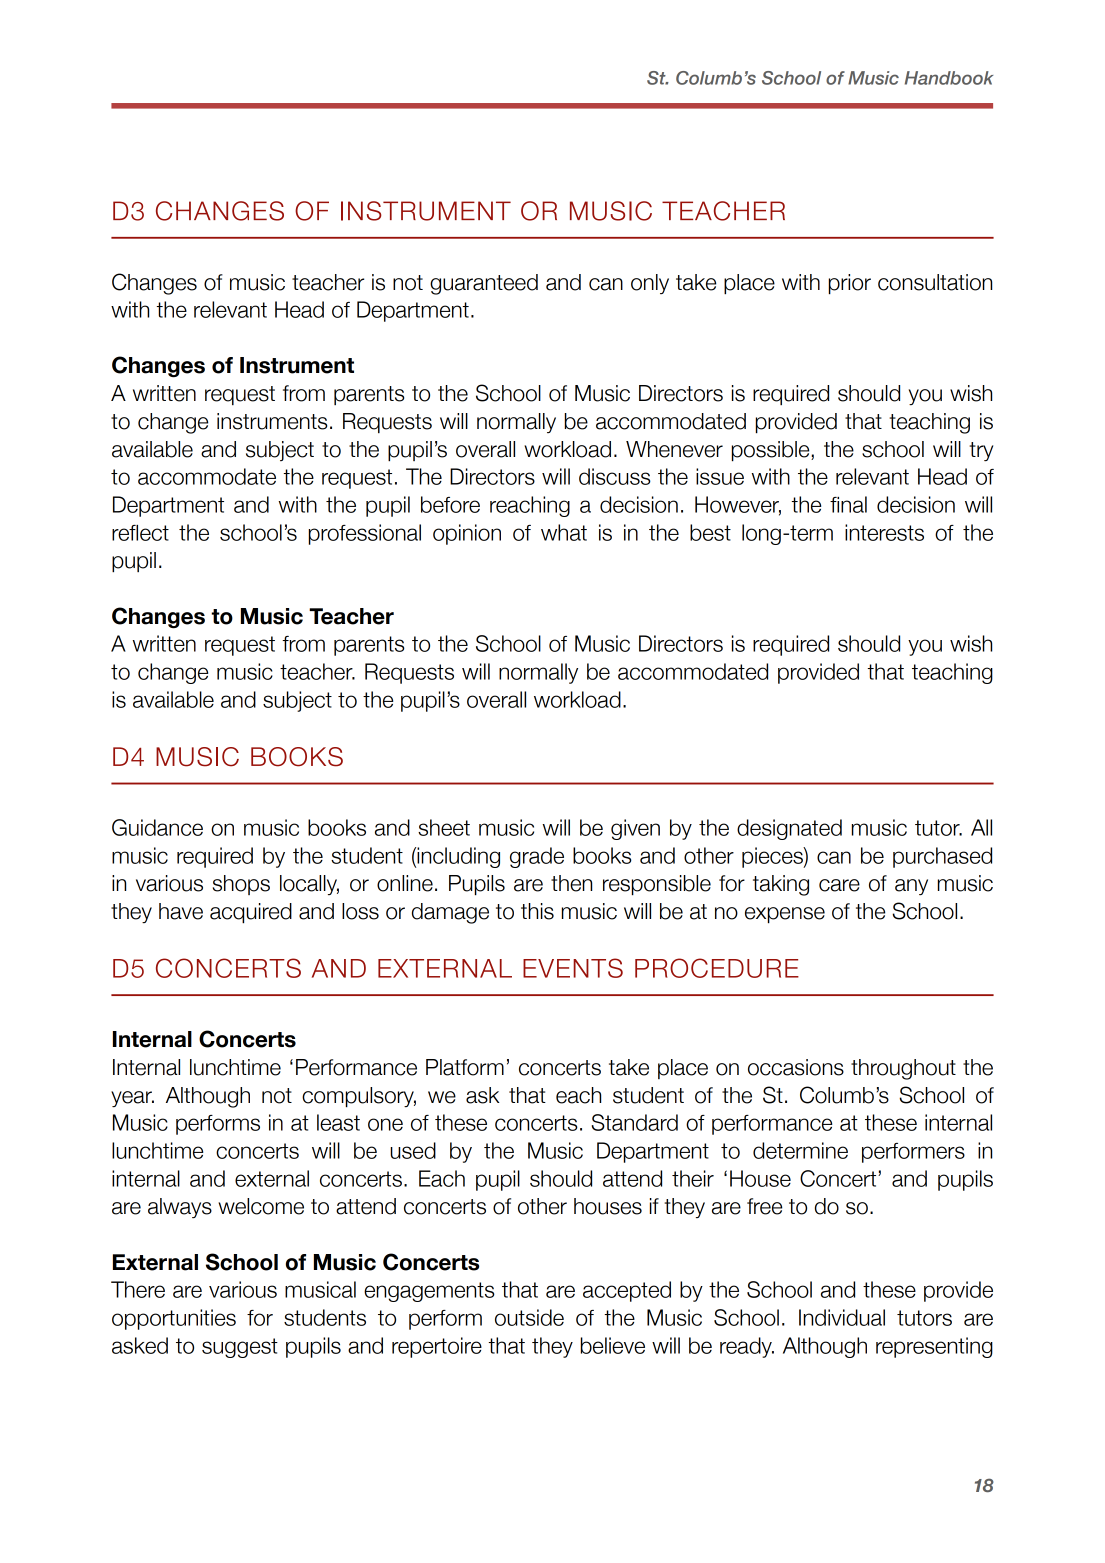 The width and height of the screenshot is (1105, 1563). What do you see at coordinates (365, 534) in the screenshot?
I see `professional` at bounding box center [365, 534].
